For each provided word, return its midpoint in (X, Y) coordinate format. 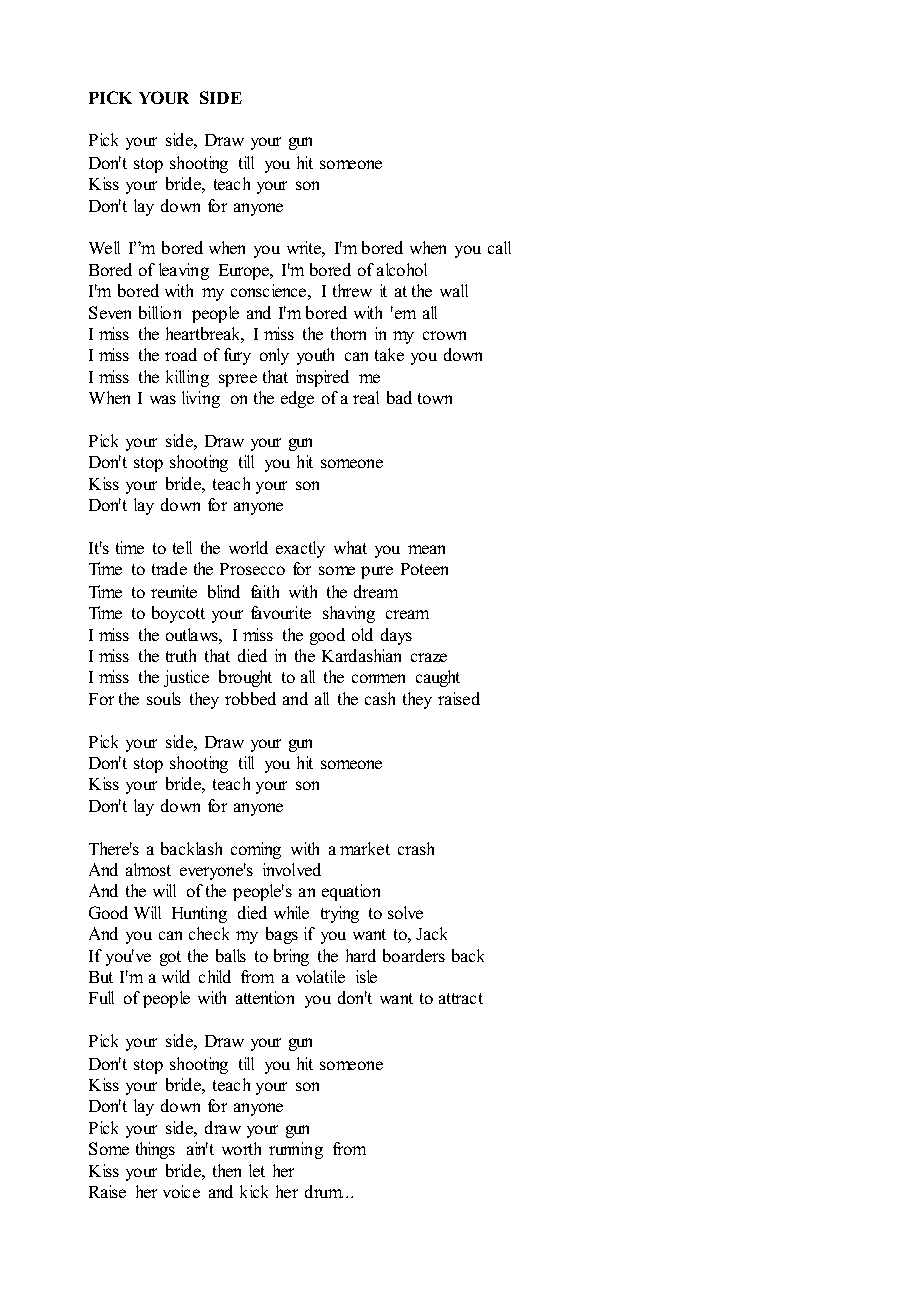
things (155, 1150)
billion (160, 312)
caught (438, 678)
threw (352, 290)
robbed (250, 698)
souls (164, 698)
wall (454, 290)
